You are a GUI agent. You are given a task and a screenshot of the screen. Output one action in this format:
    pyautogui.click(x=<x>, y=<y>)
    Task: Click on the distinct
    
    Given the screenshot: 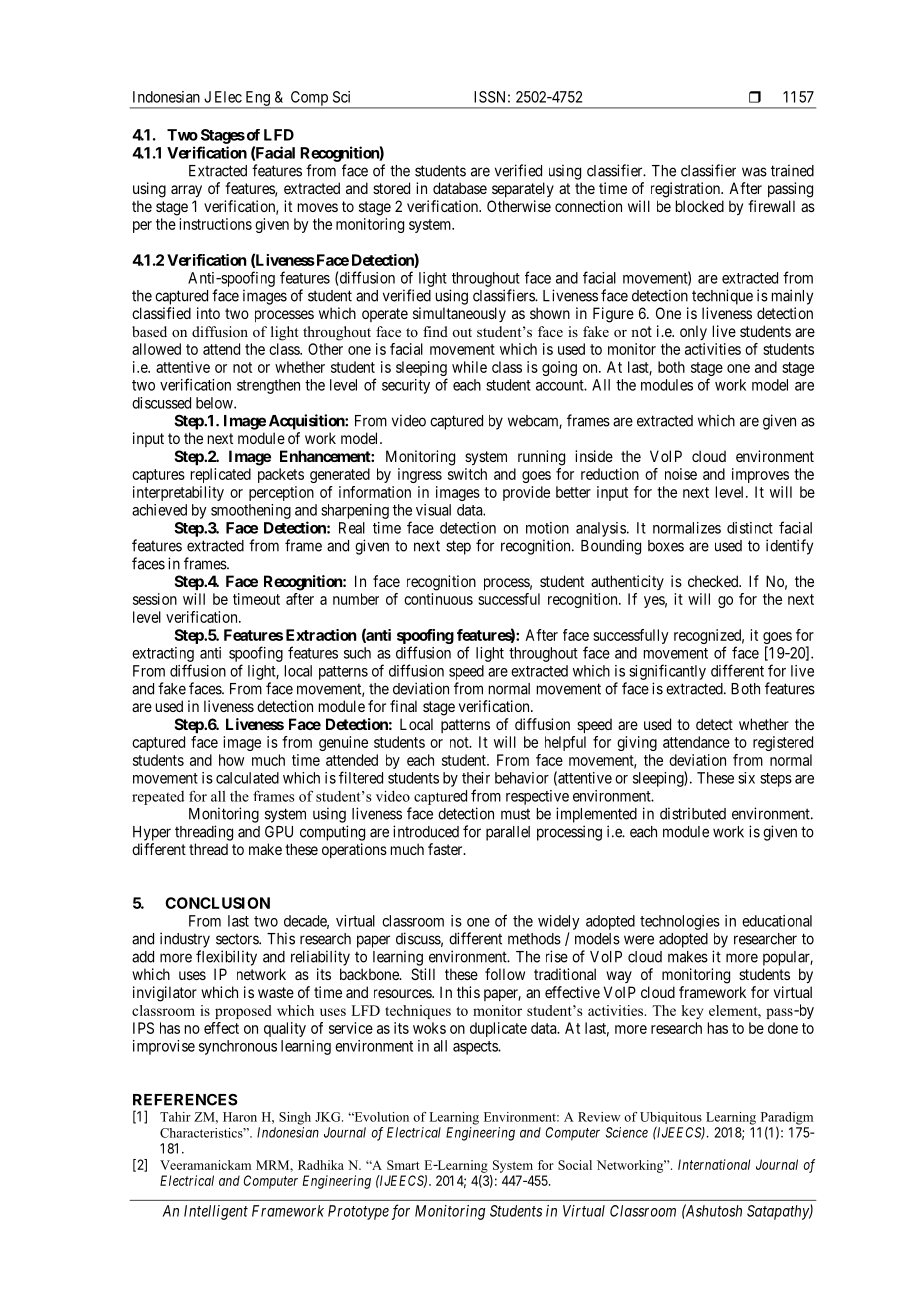 What is the action you would take?
    pyautogui.click(x=750, y=528)
